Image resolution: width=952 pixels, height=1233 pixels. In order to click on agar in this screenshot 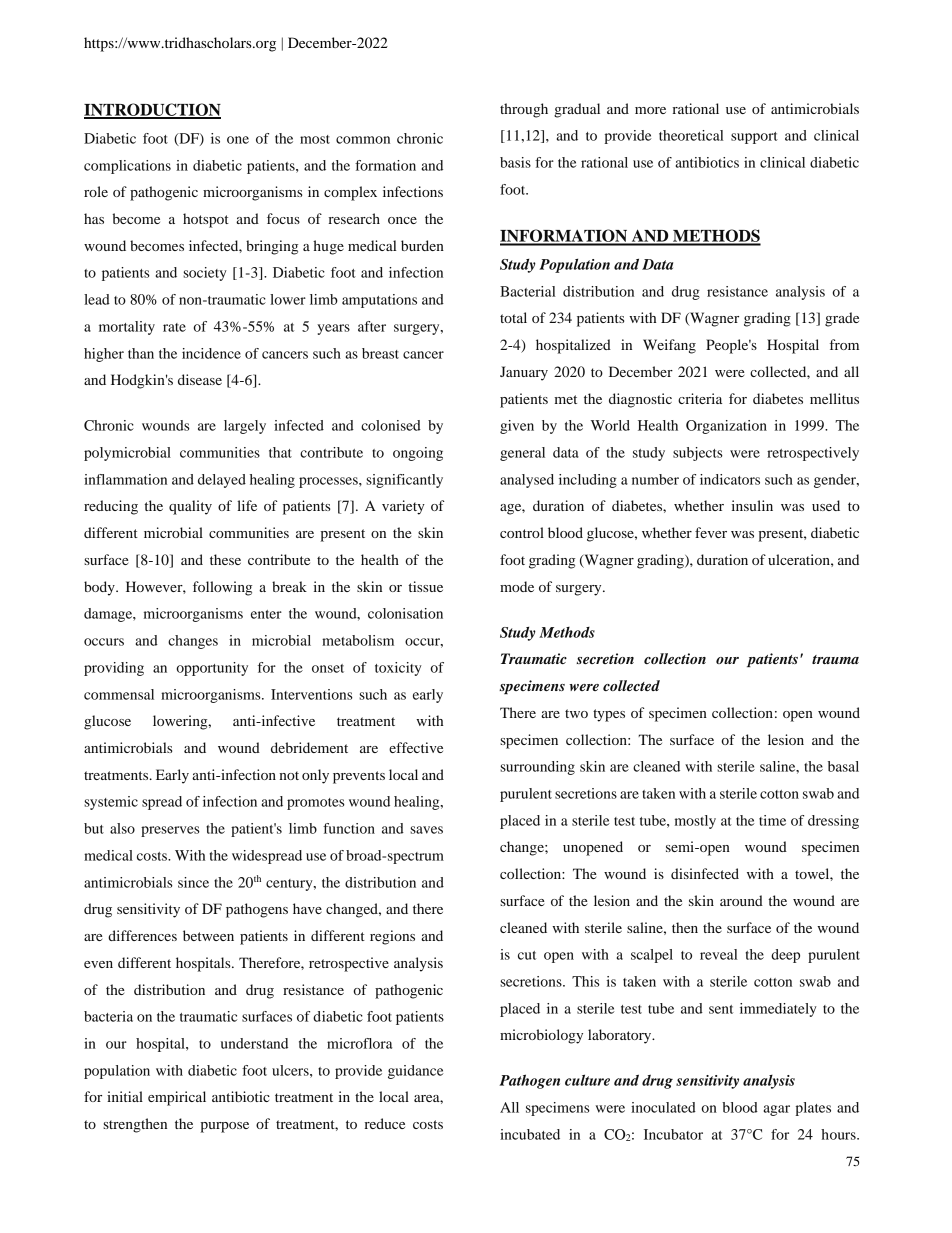, I will do `click(777, 1110)`.
